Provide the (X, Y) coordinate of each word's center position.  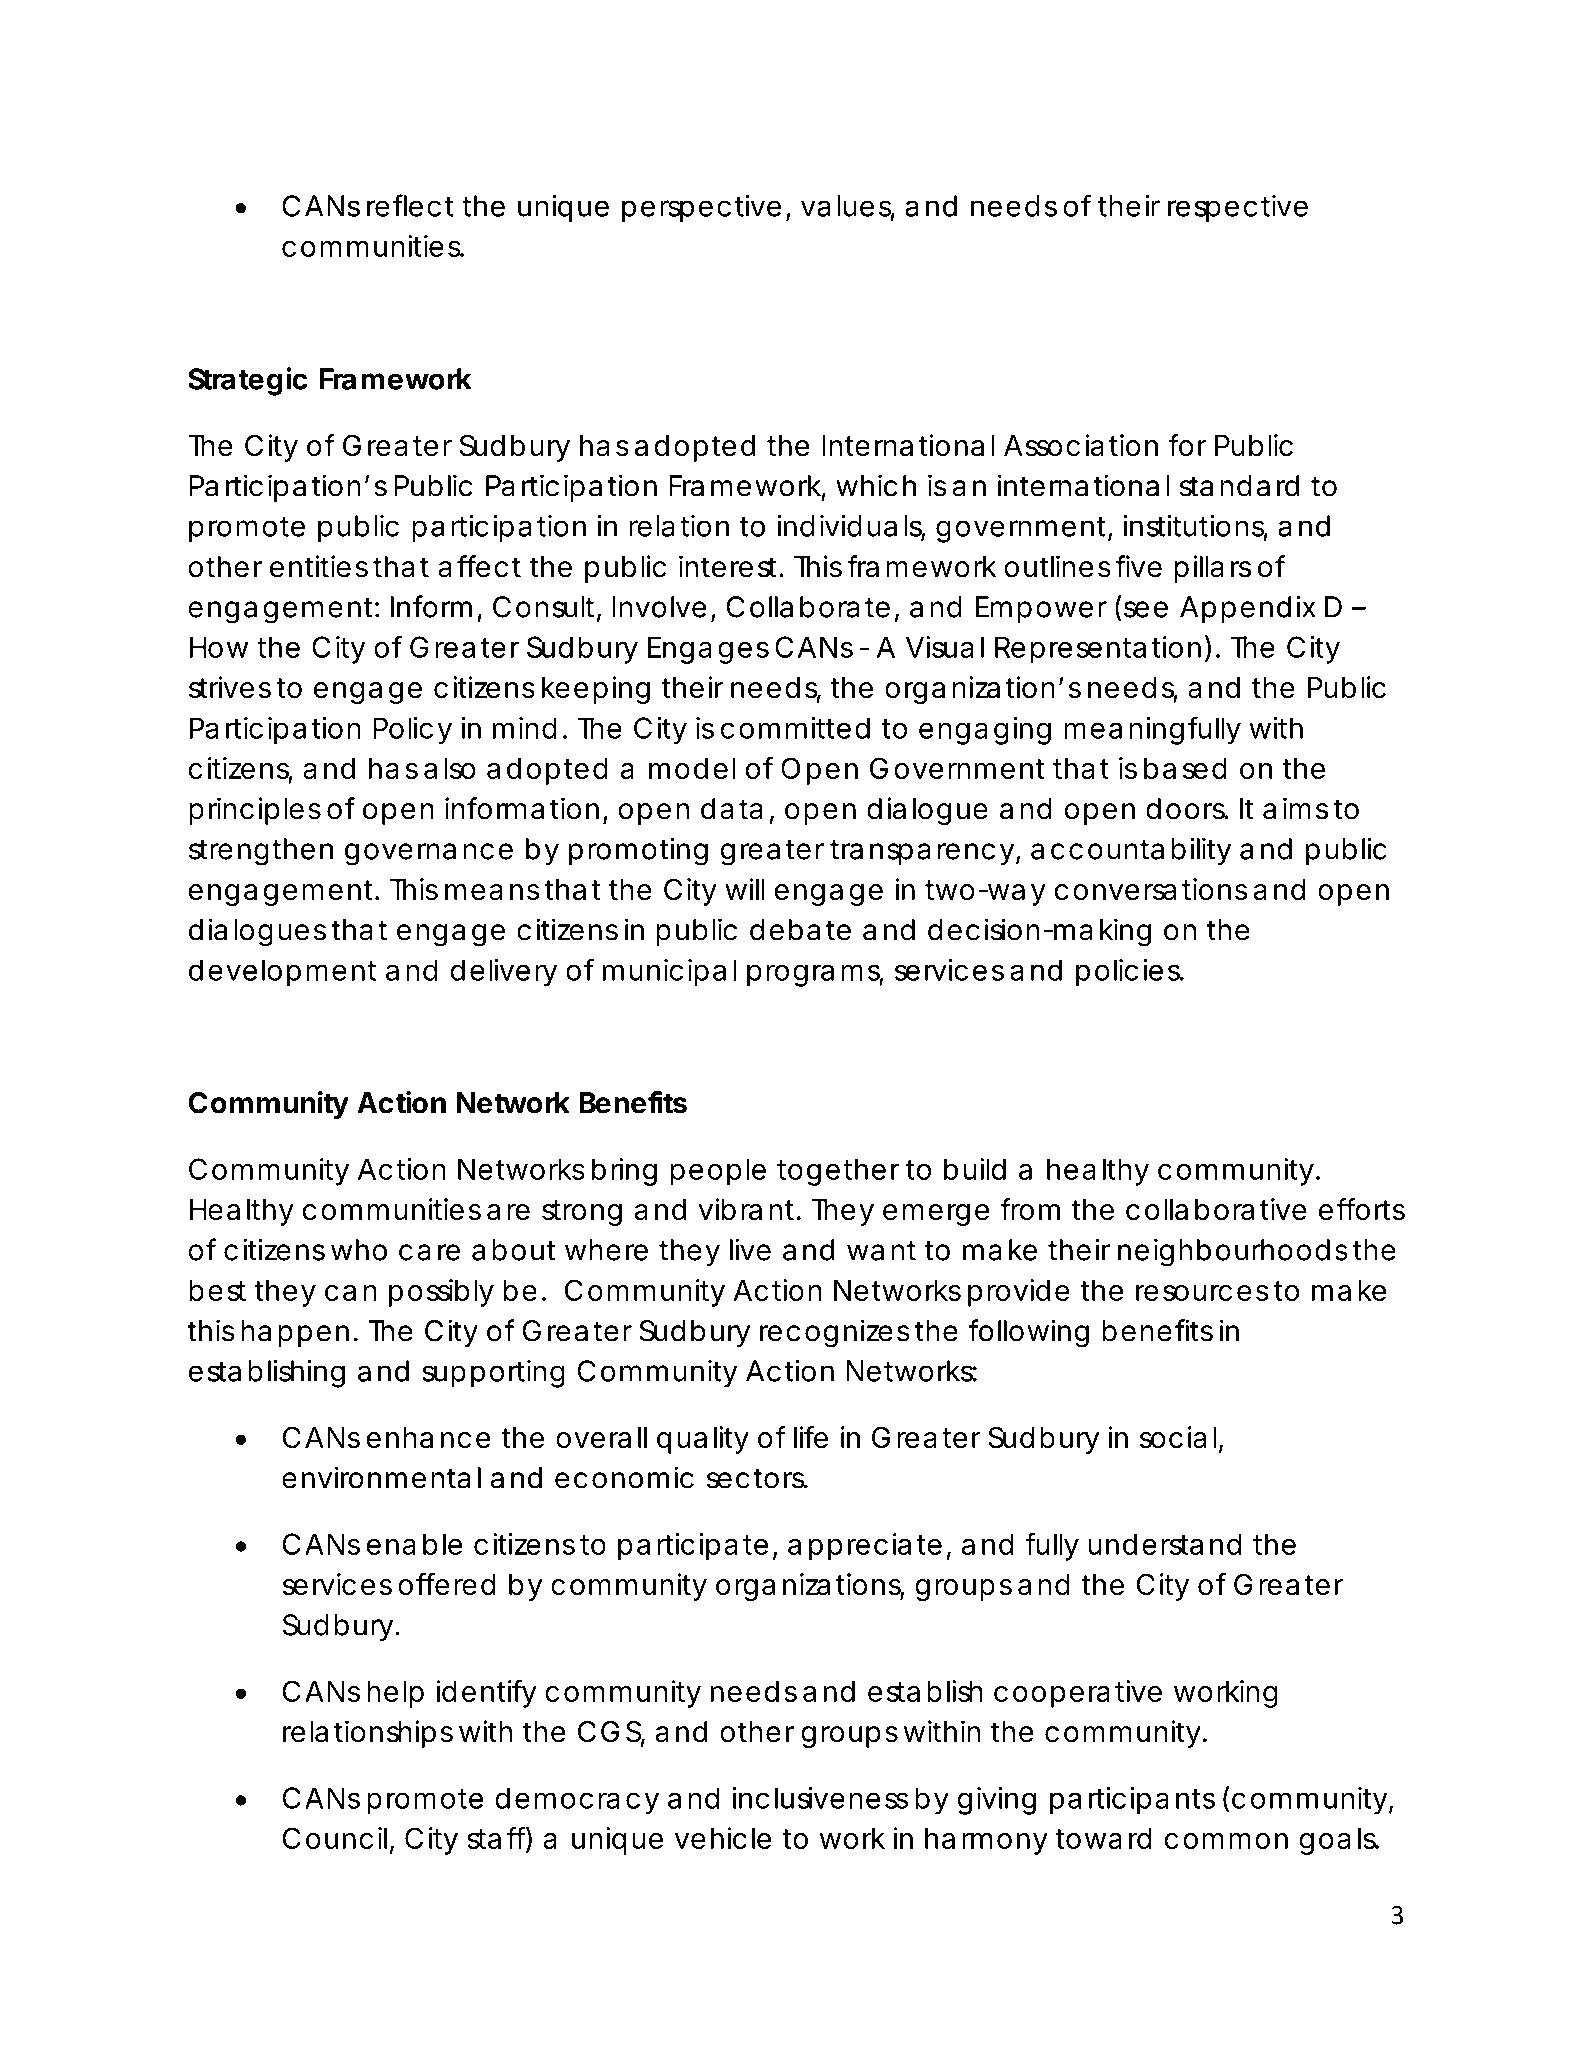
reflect (410, 205)
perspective (701, 209)
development (282, 973)
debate (800, 930)
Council (335, 1838)
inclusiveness (820, 1798)
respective (1238, 209)
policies (1129, 973)
